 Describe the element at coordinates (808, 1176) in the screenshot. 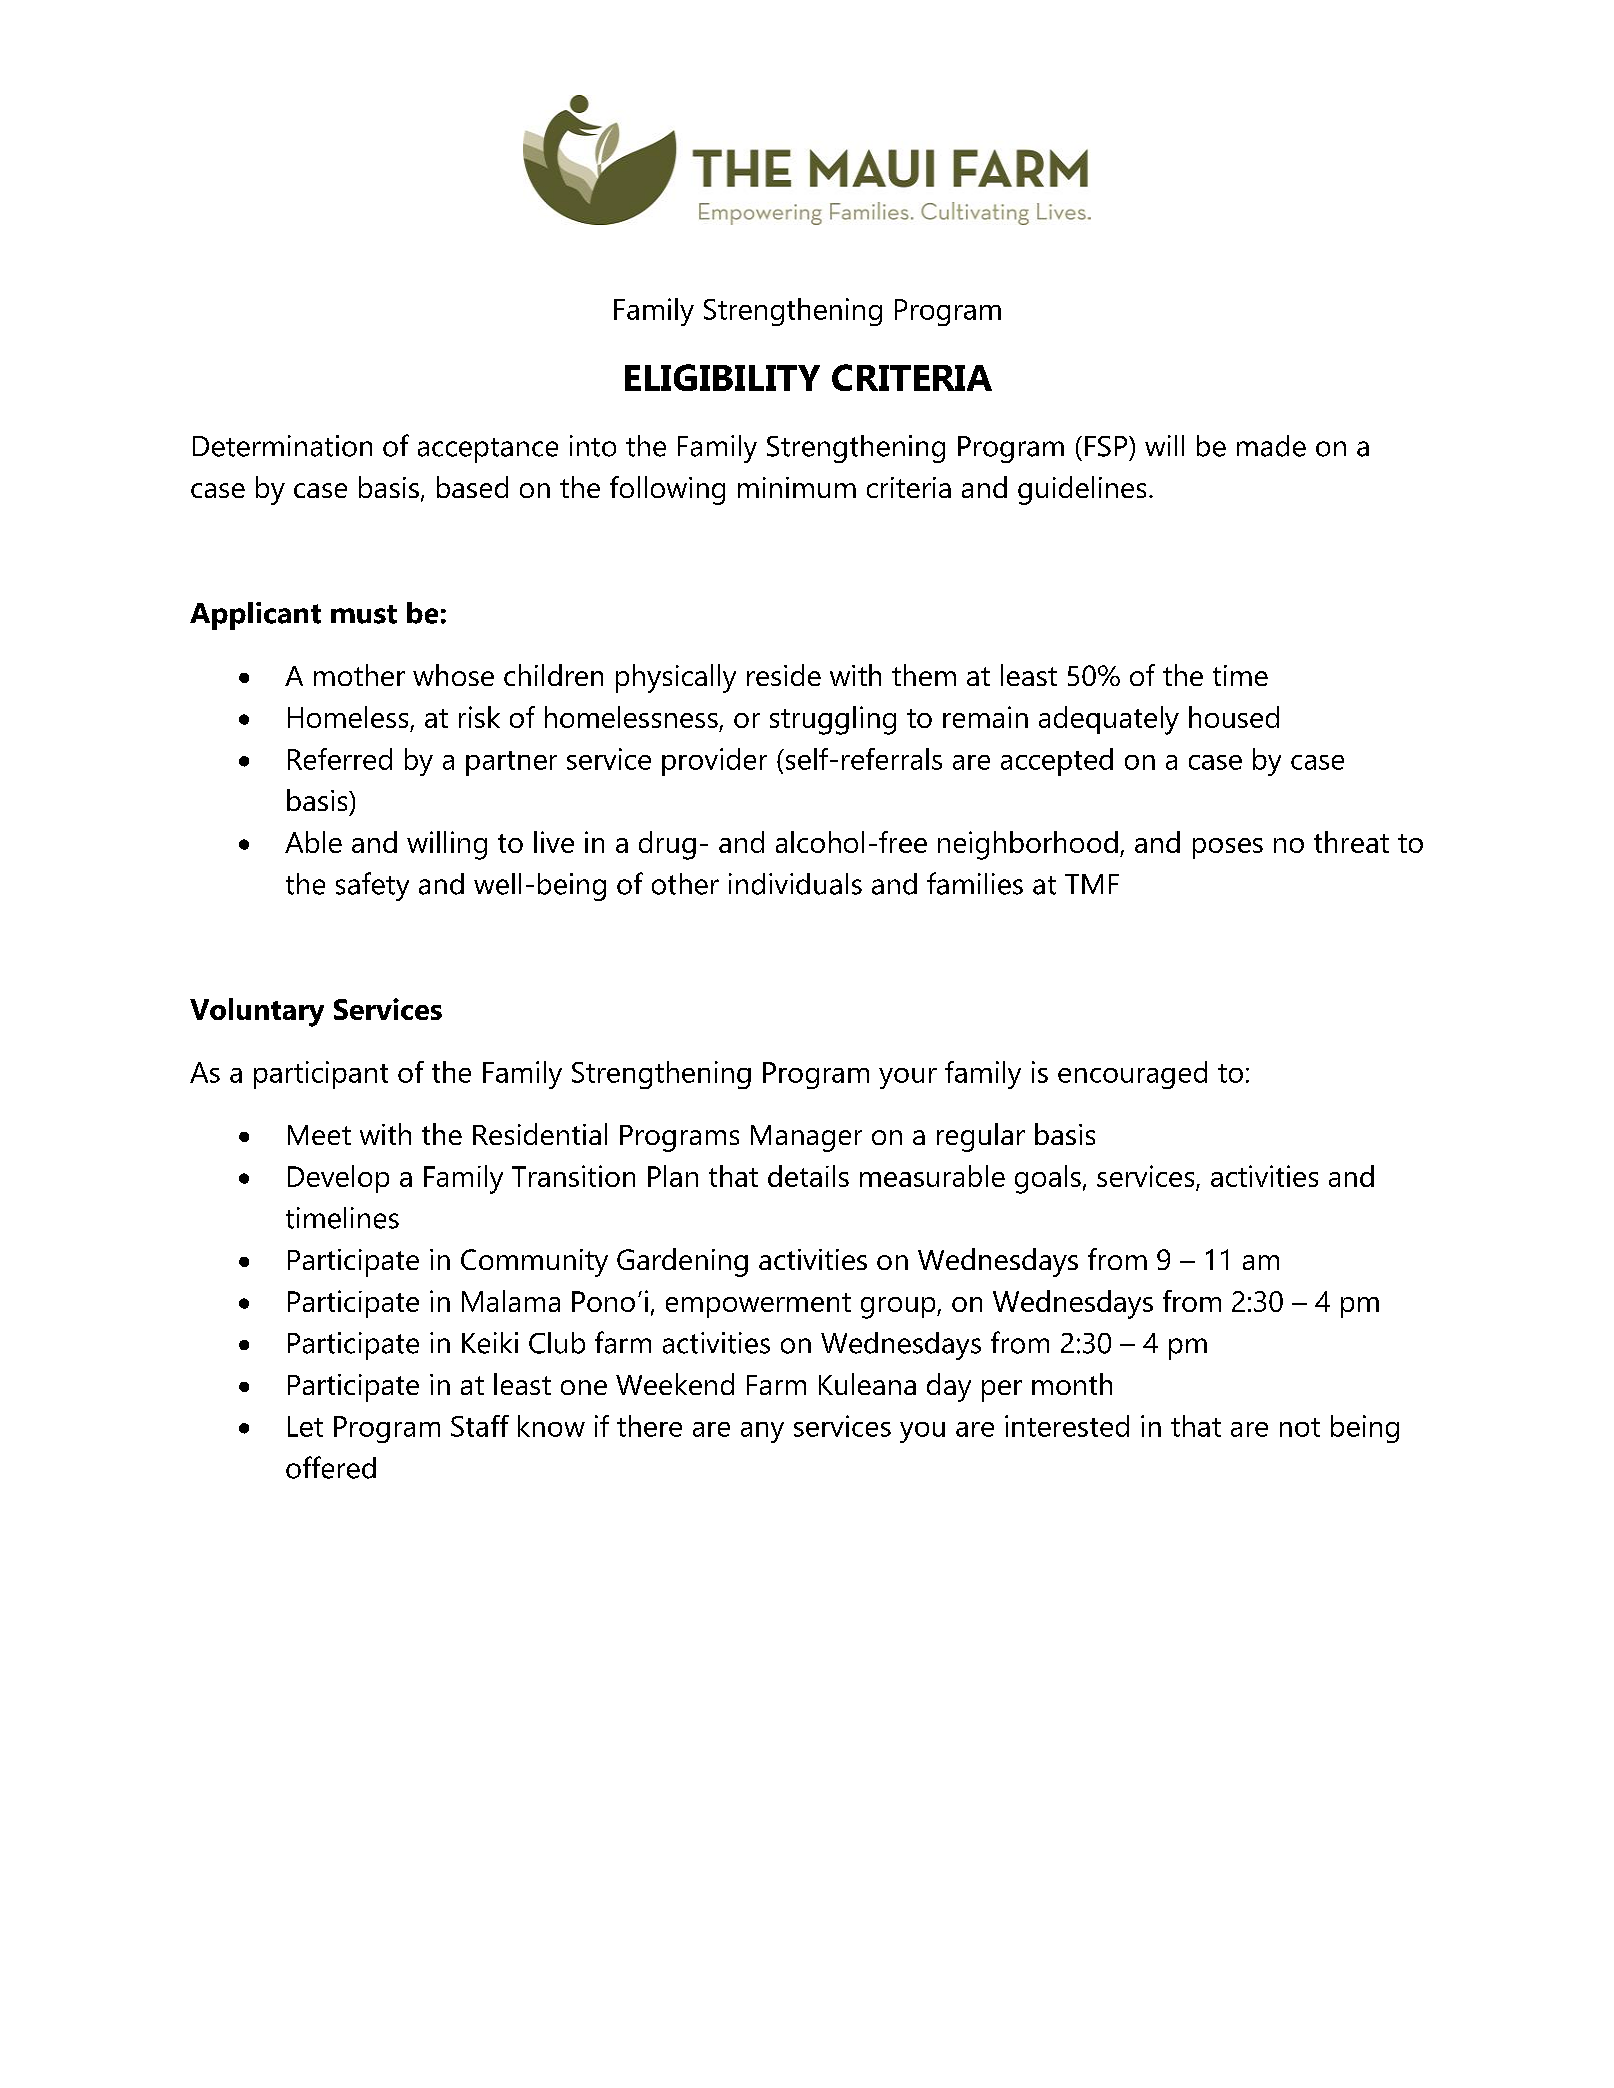

I see `details` at that location.
